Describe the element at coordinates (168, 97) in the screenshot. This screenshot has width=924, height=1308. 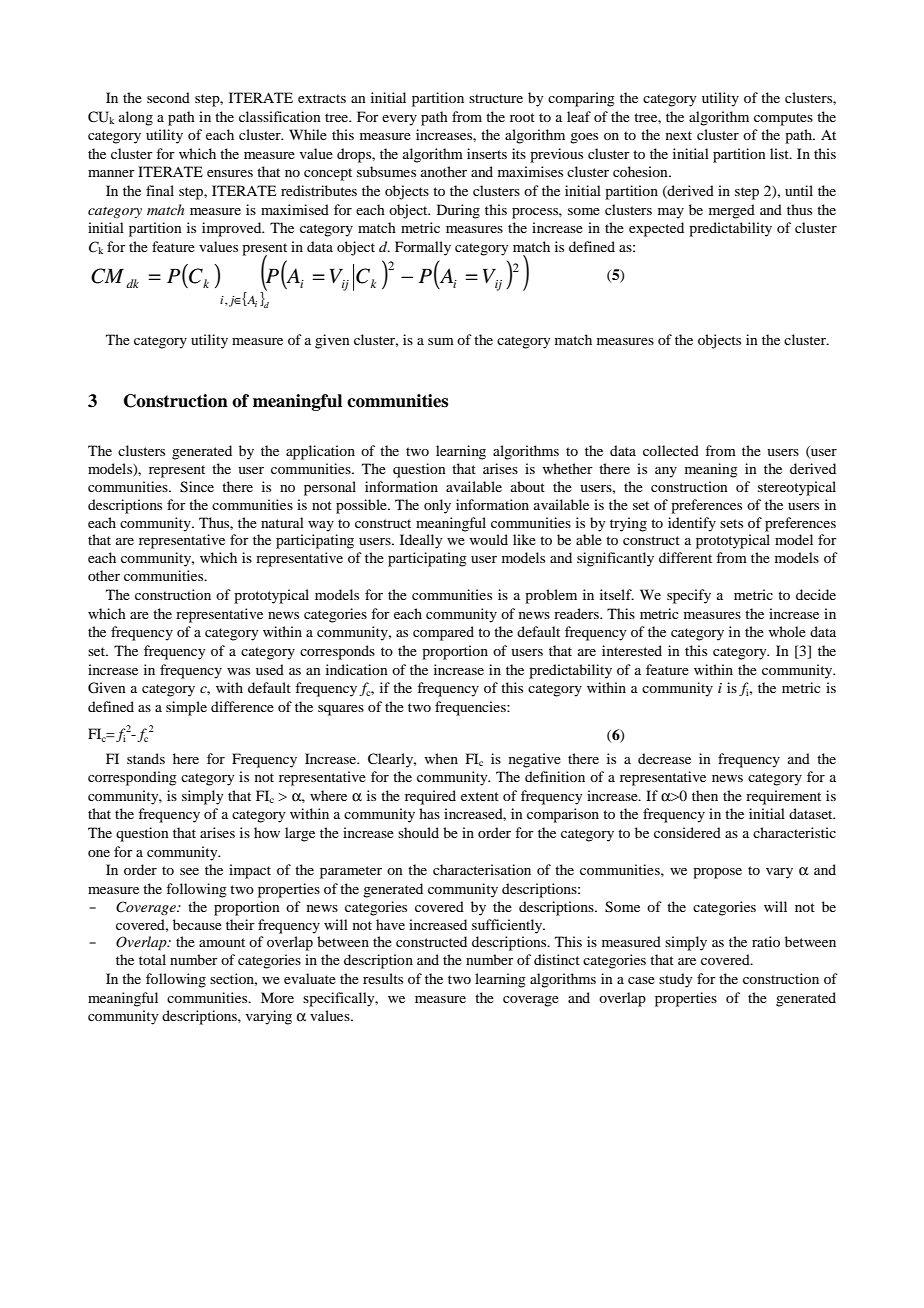
I see `second` at that location.
